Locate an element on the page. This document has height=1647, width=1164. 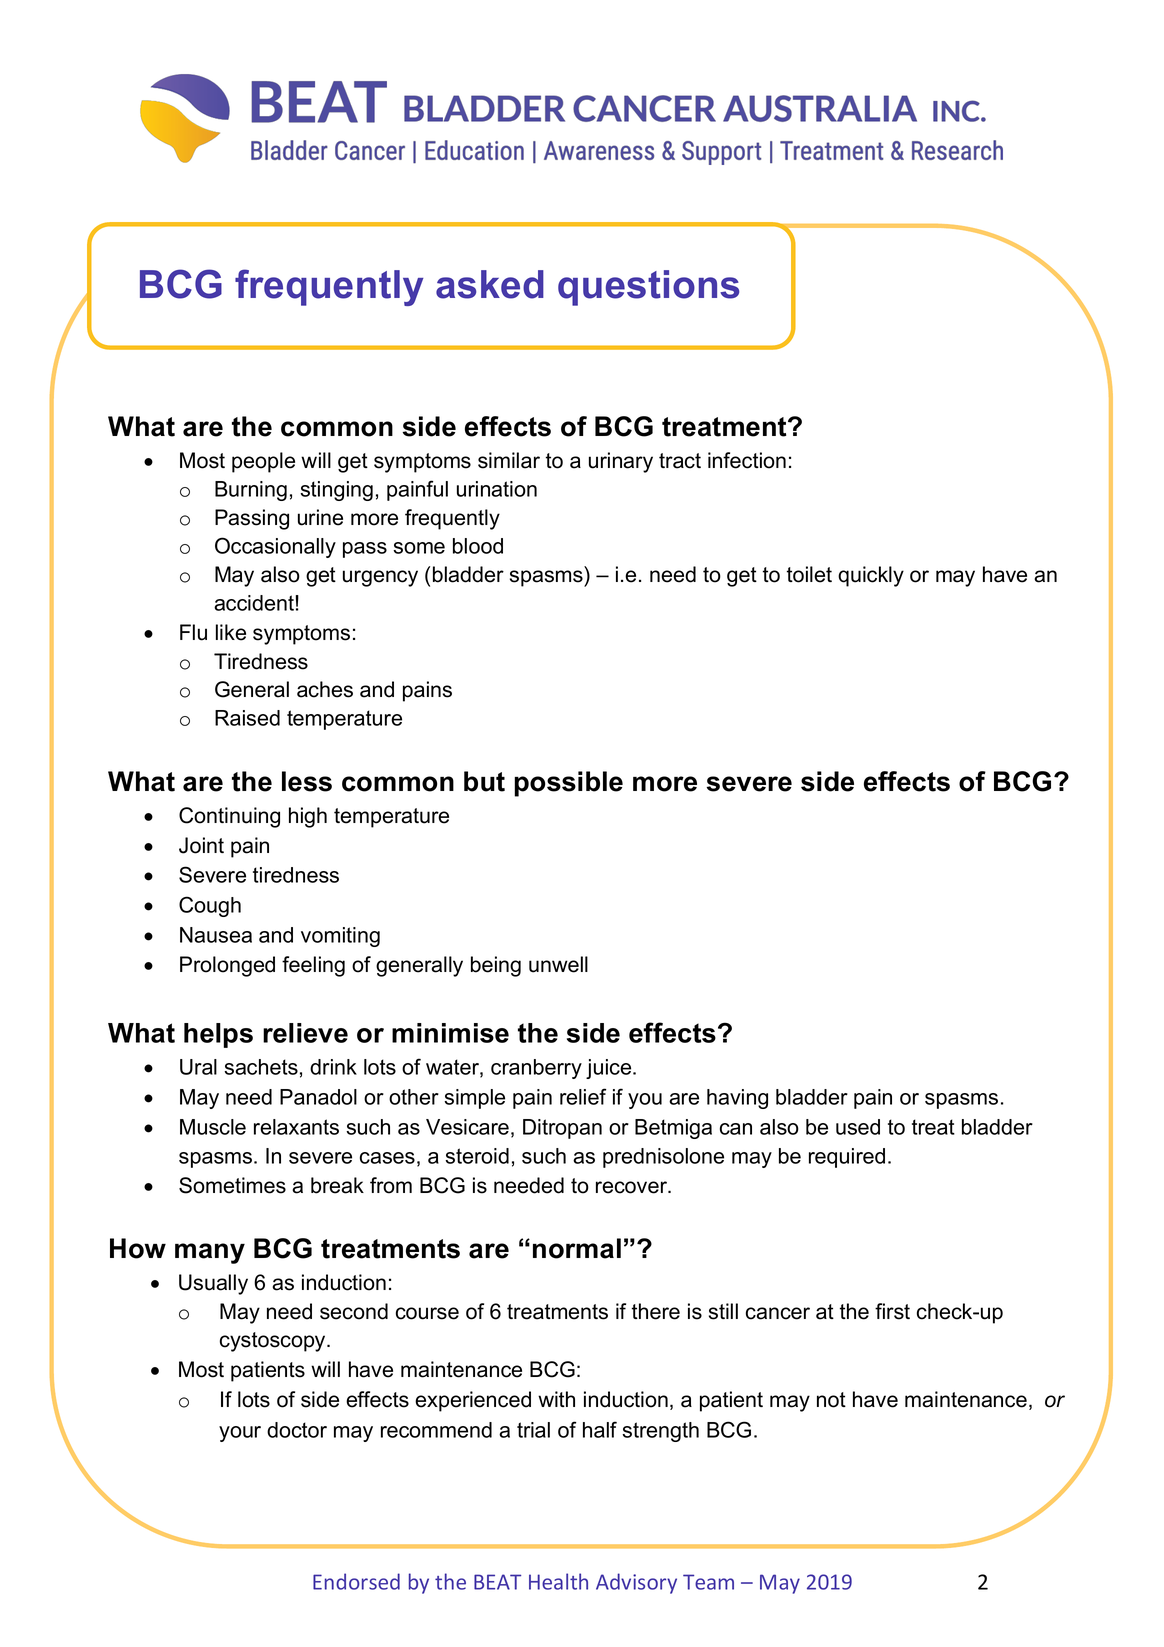
normal is located at coordinates (577, 1248).
